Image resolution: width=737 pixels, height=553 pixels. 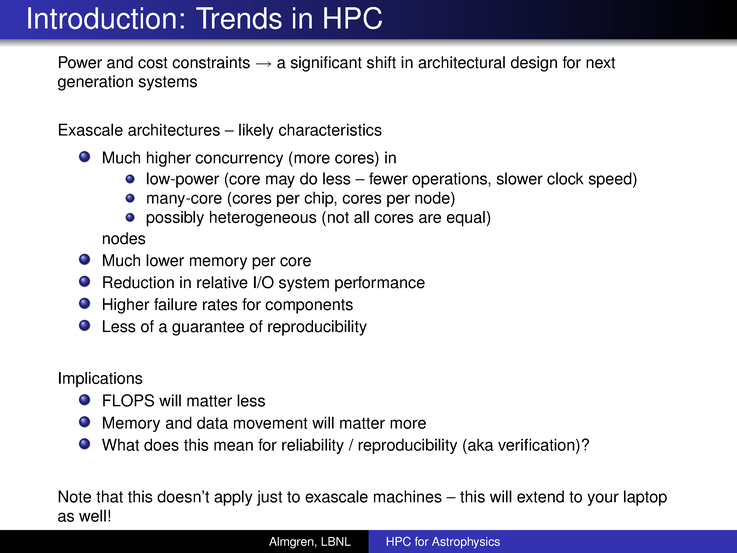 What do you see at coordinates (309, 306) in the screenshot?
I see `components` at bounding box center [309, 306].
